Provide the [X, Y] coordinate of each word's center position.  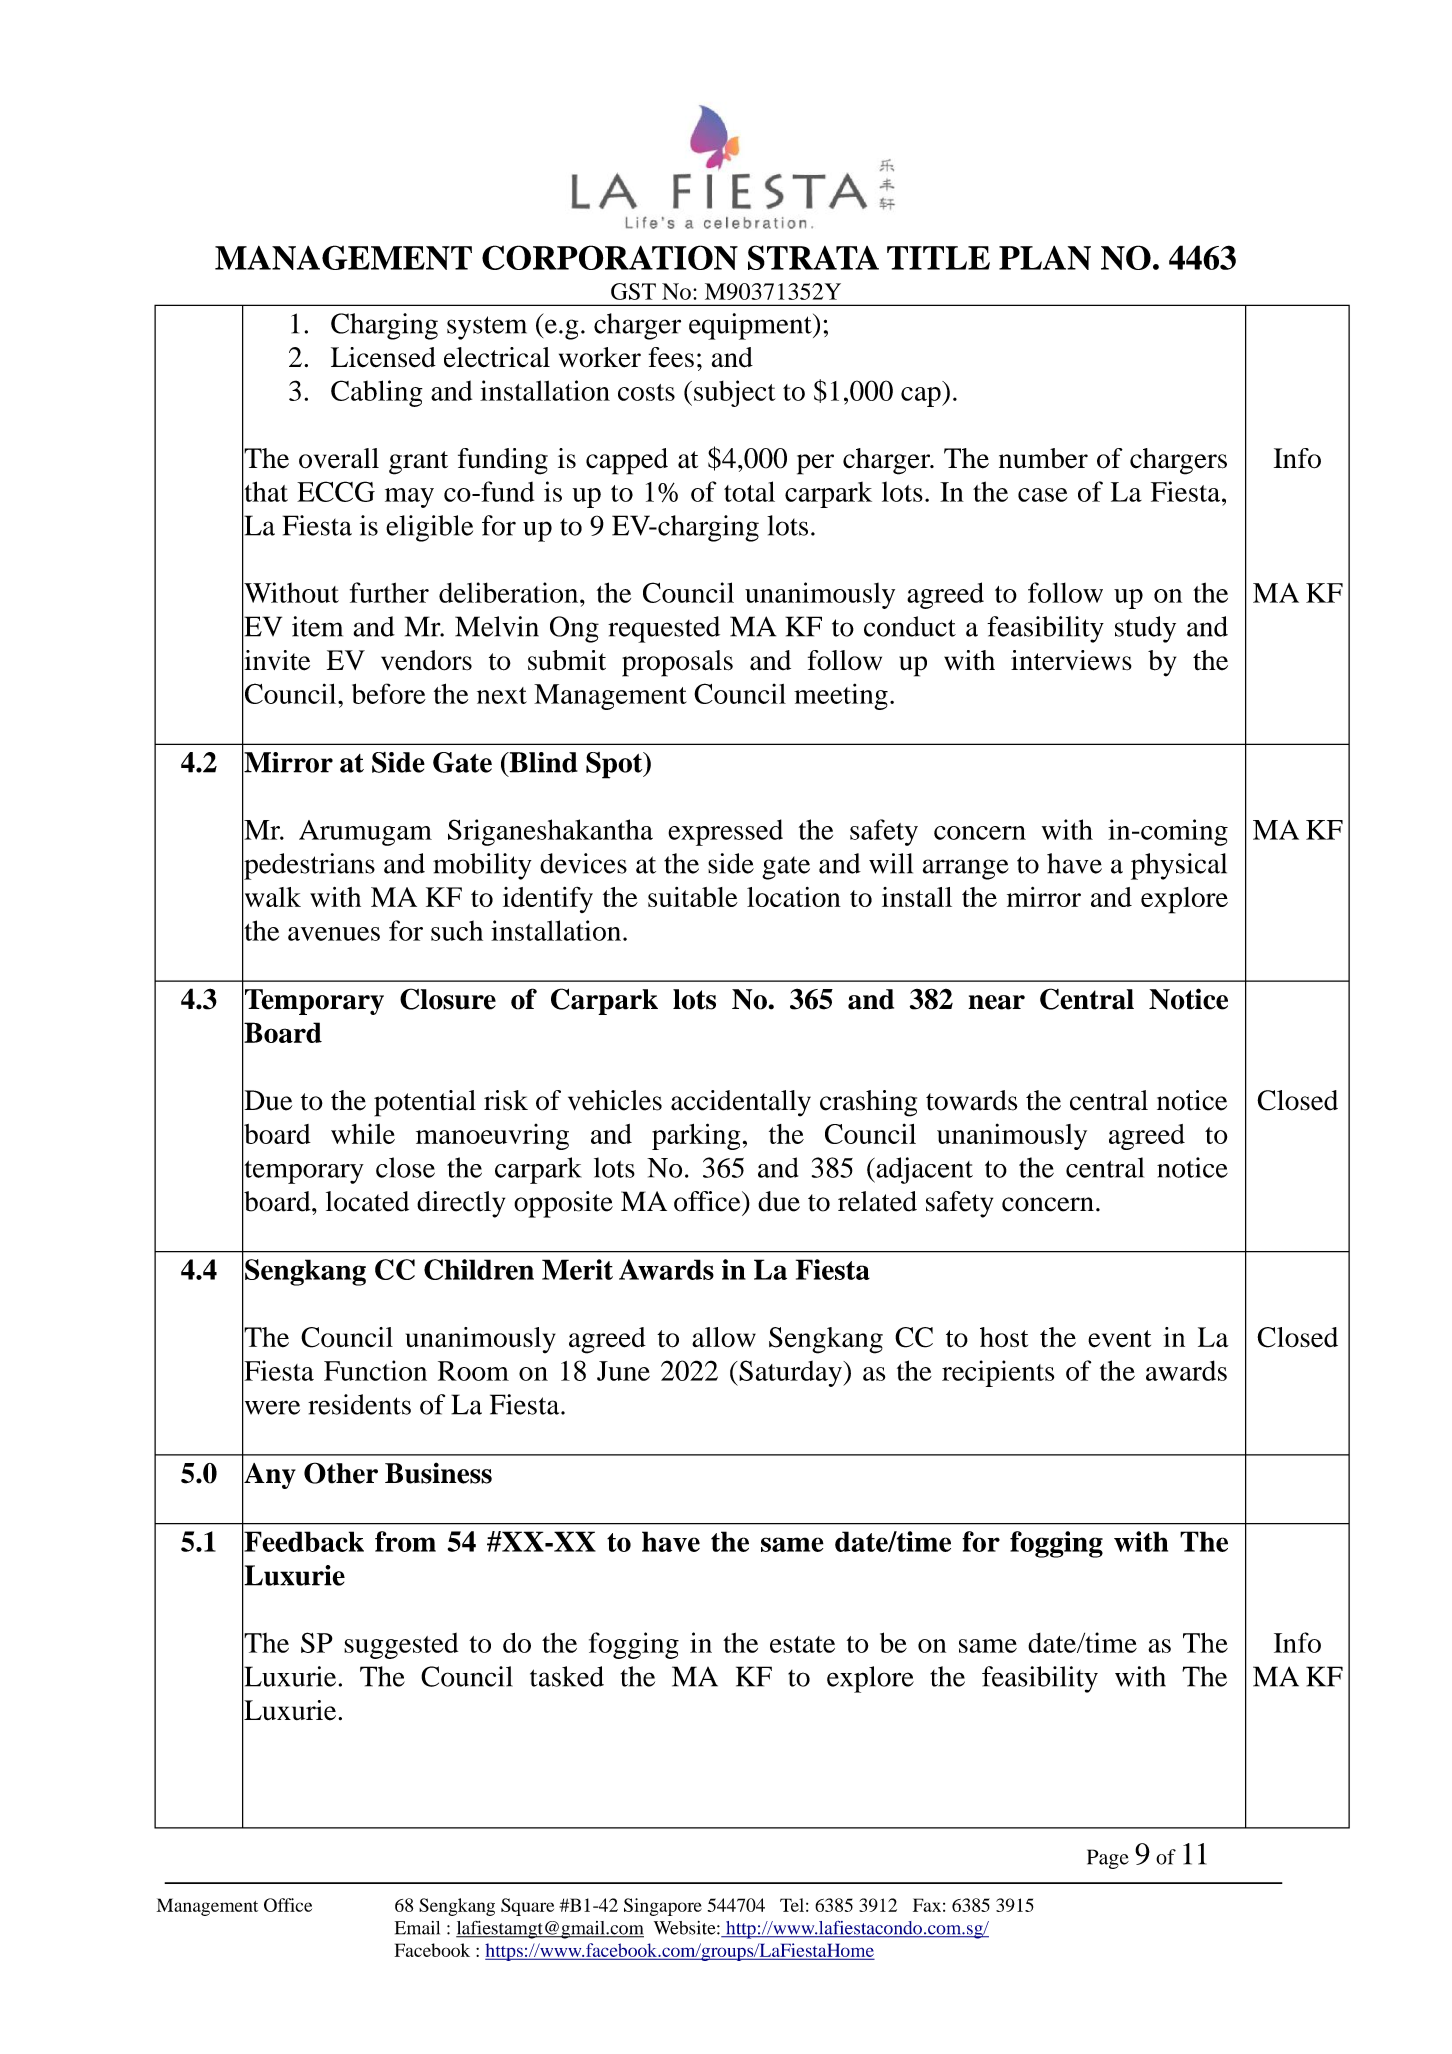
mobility [482, 866]
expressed [725, 832]
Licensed [383, 357]
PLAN [1045, 258]
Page [1108, 1859]
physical [1179, 866]
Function [375, 1370]
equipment [751, 326]
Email [417, 1928]
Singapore [663, 1907]
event [1119, 1339]
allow [724, 1337]
